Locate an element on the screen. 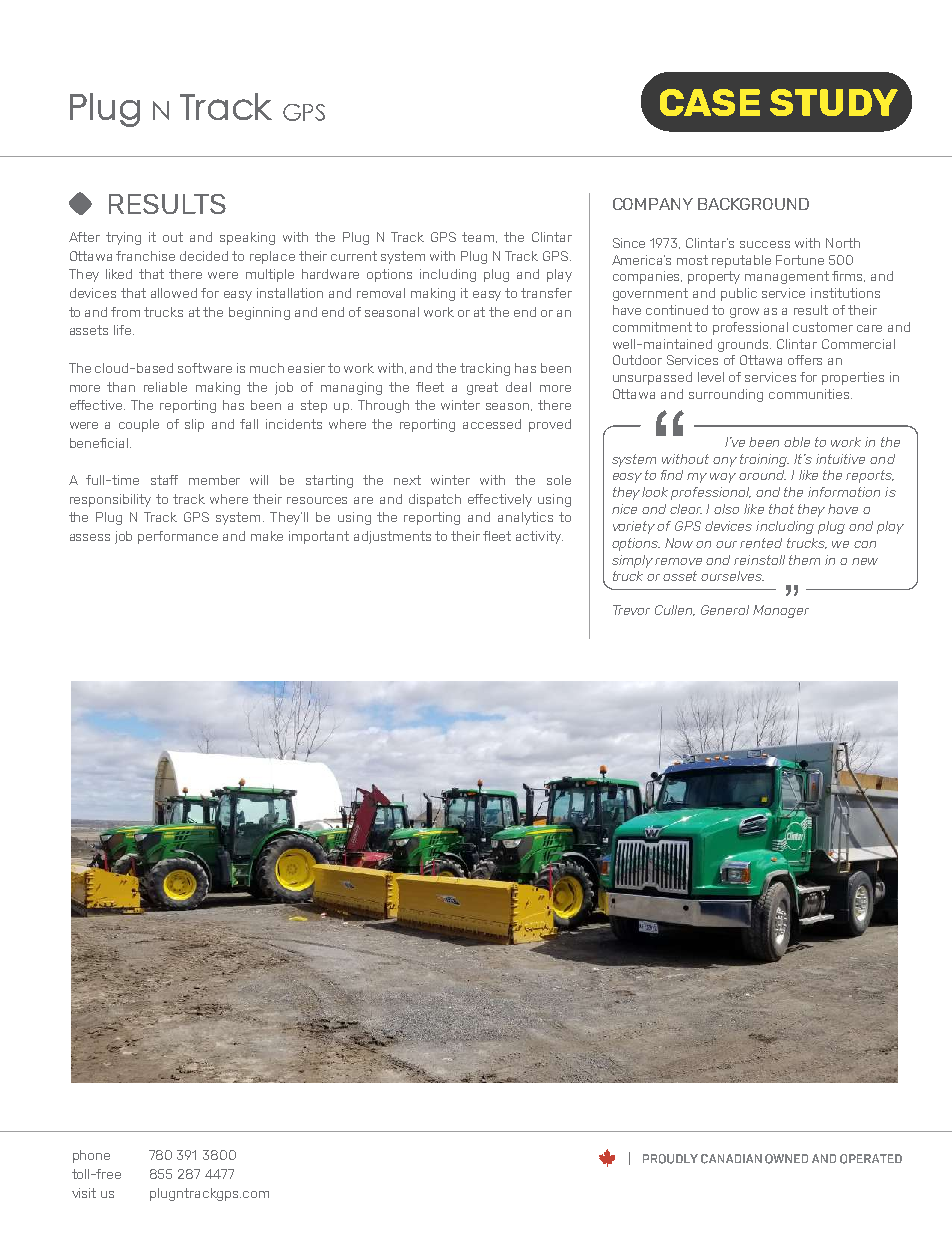  Manager is located at coordinates (781, 611).
